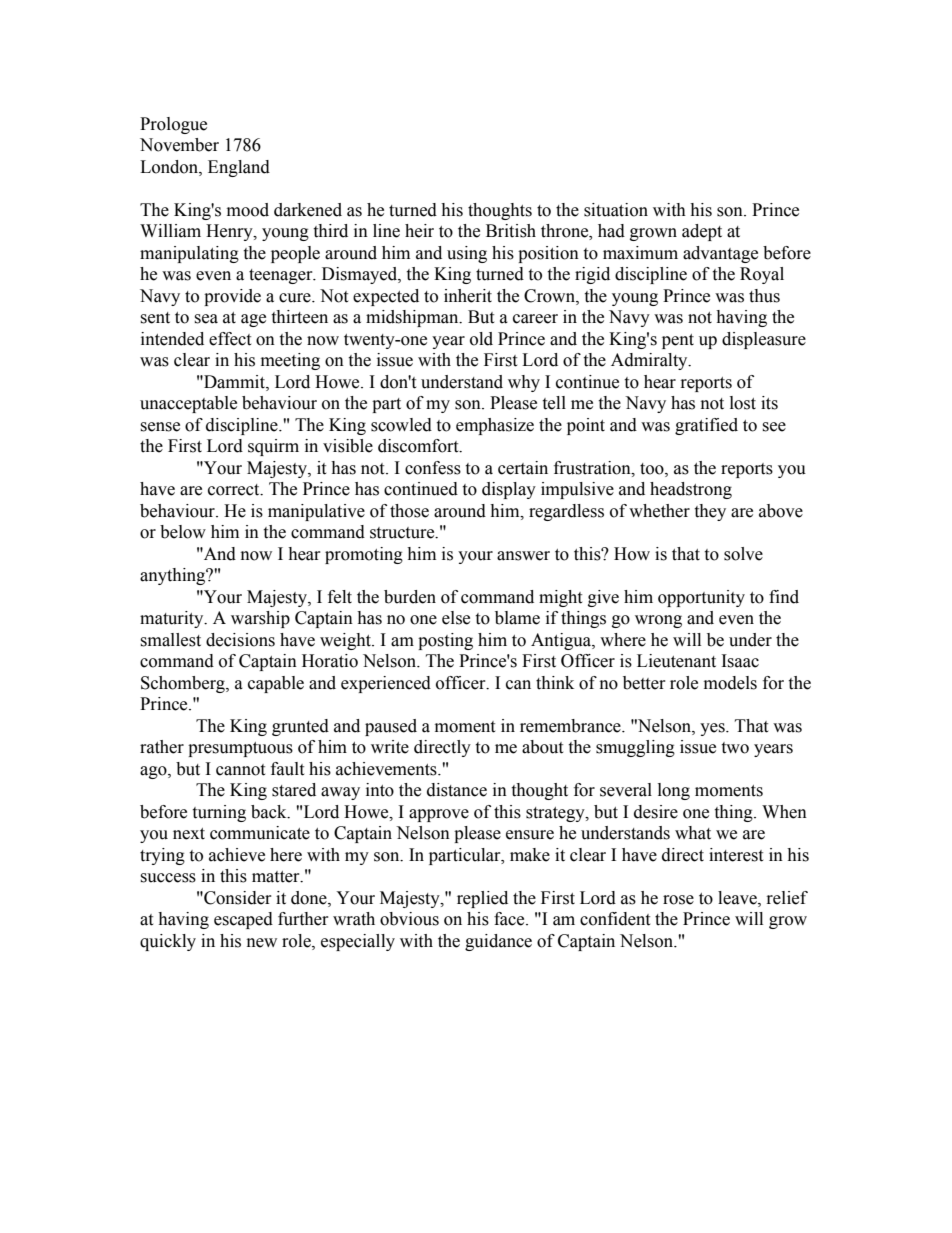 This image has height=1233, width=952. What do you see at coordinates (482, 899) in the image?
I see `replied` at bounding box center [482, 899].
